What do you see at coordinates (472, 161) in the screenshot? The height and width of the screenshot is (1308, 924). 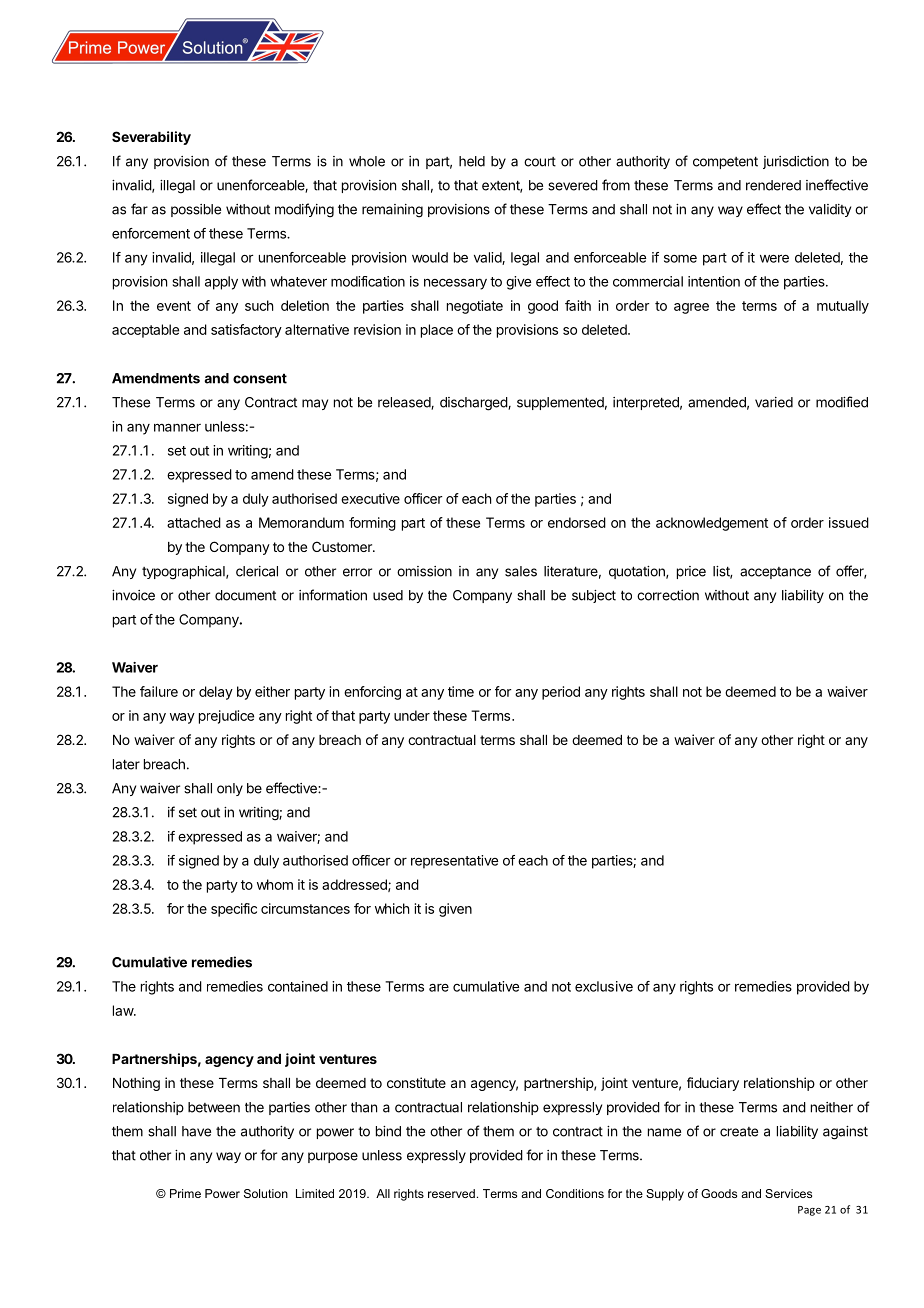 I see `held` at bounding box center [472, 161].
